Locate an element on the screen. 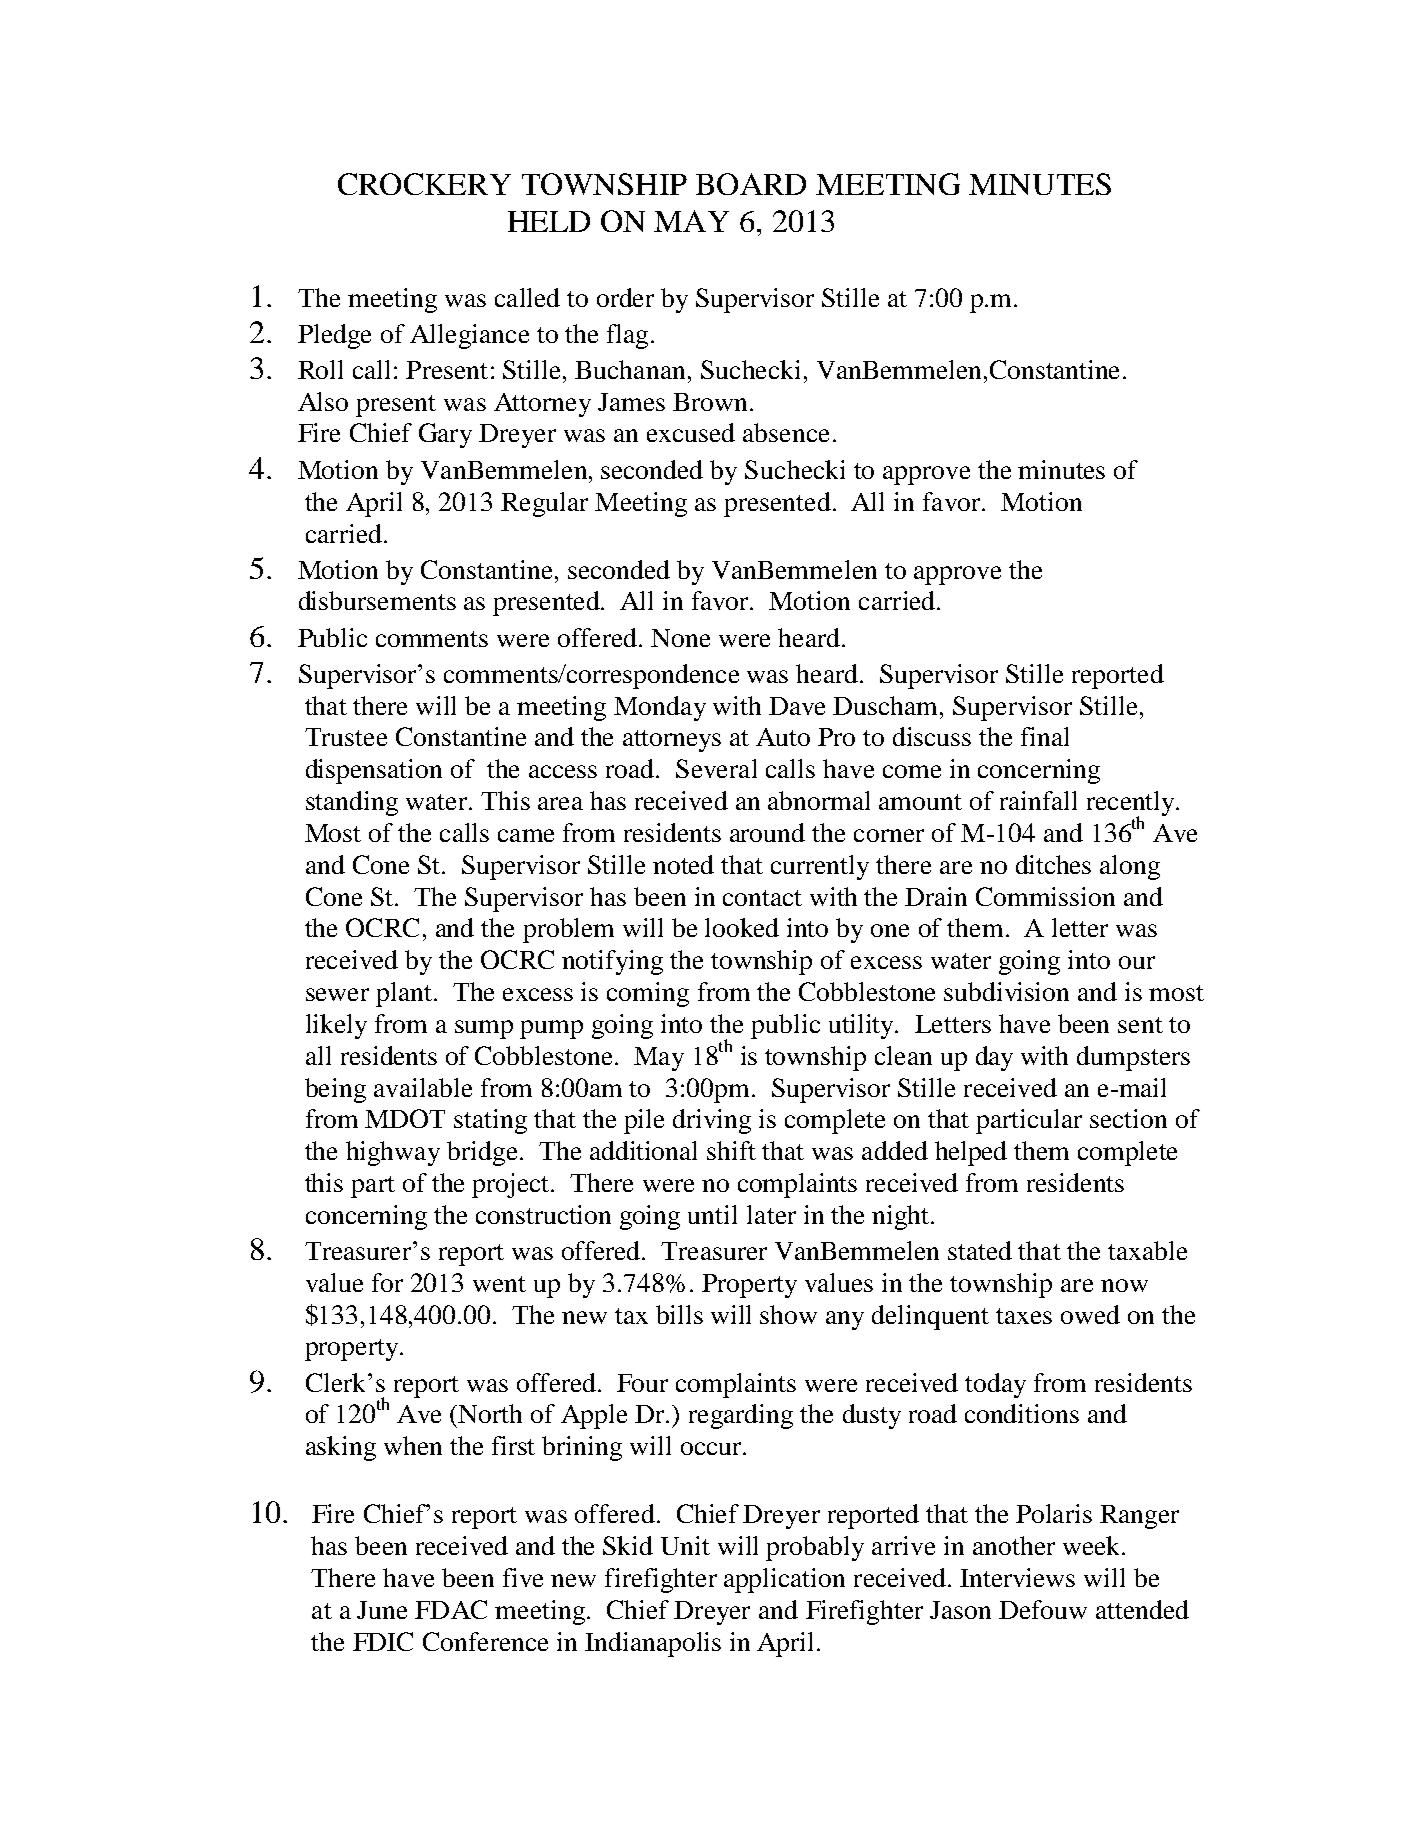  excused is located at coordinates (691, 432).
